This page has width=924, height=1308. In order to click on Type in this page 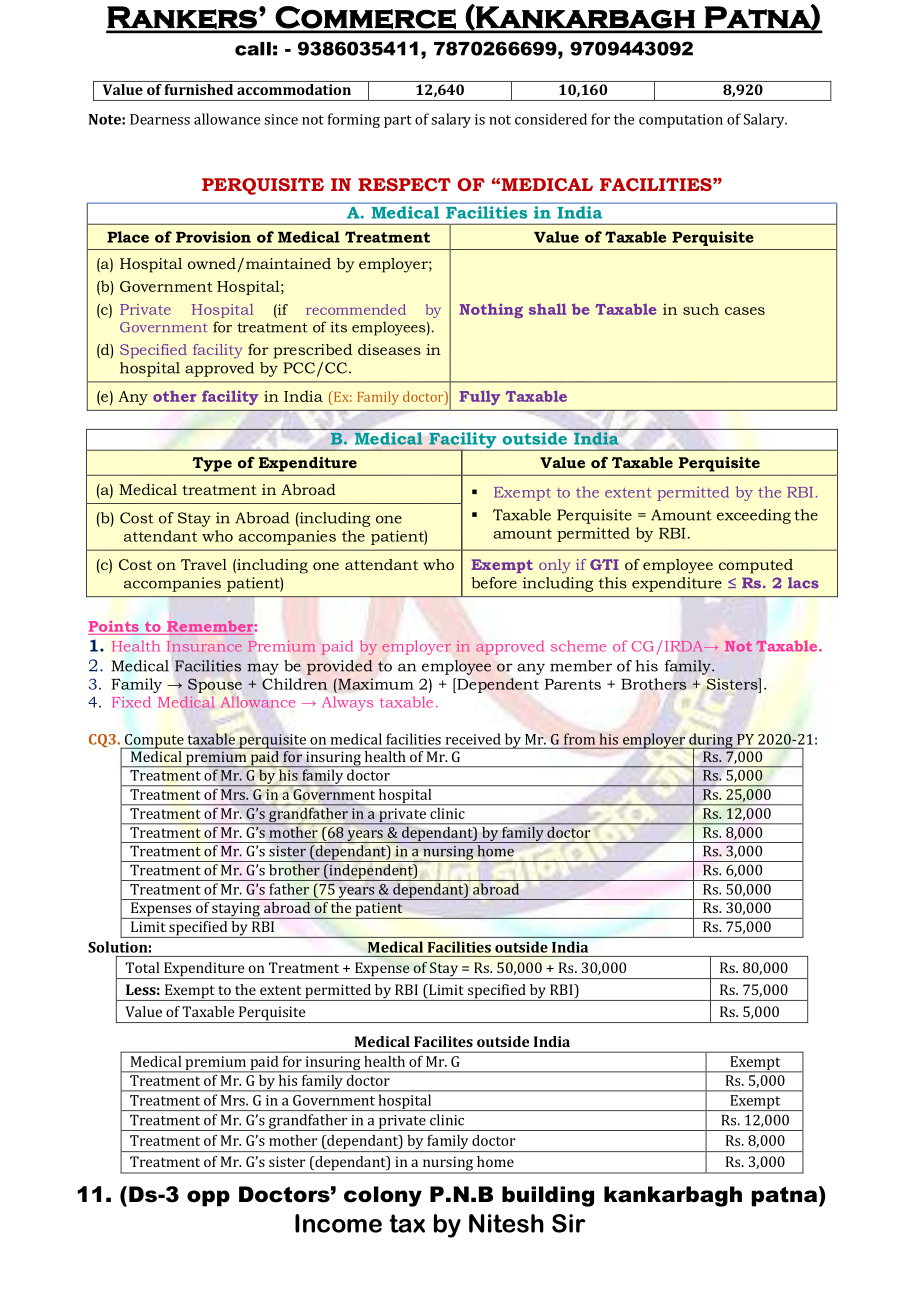, I will do `click(212, 464)`.
